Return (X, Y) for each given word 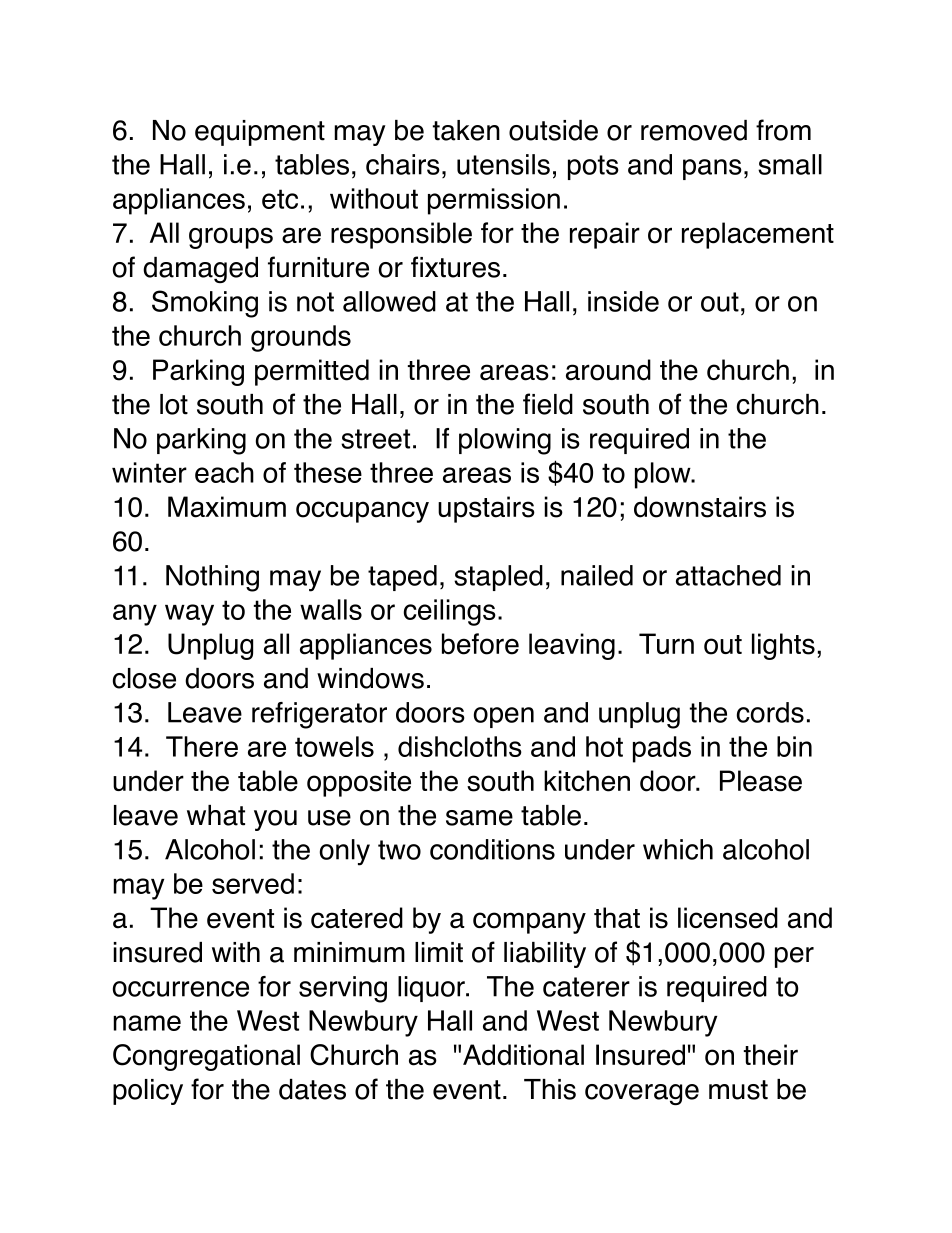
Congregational (206, 1057)
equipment (260, 133)
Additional (523, 1055)
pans (712, 169)
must (738, 1090)
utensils (503, 164)
